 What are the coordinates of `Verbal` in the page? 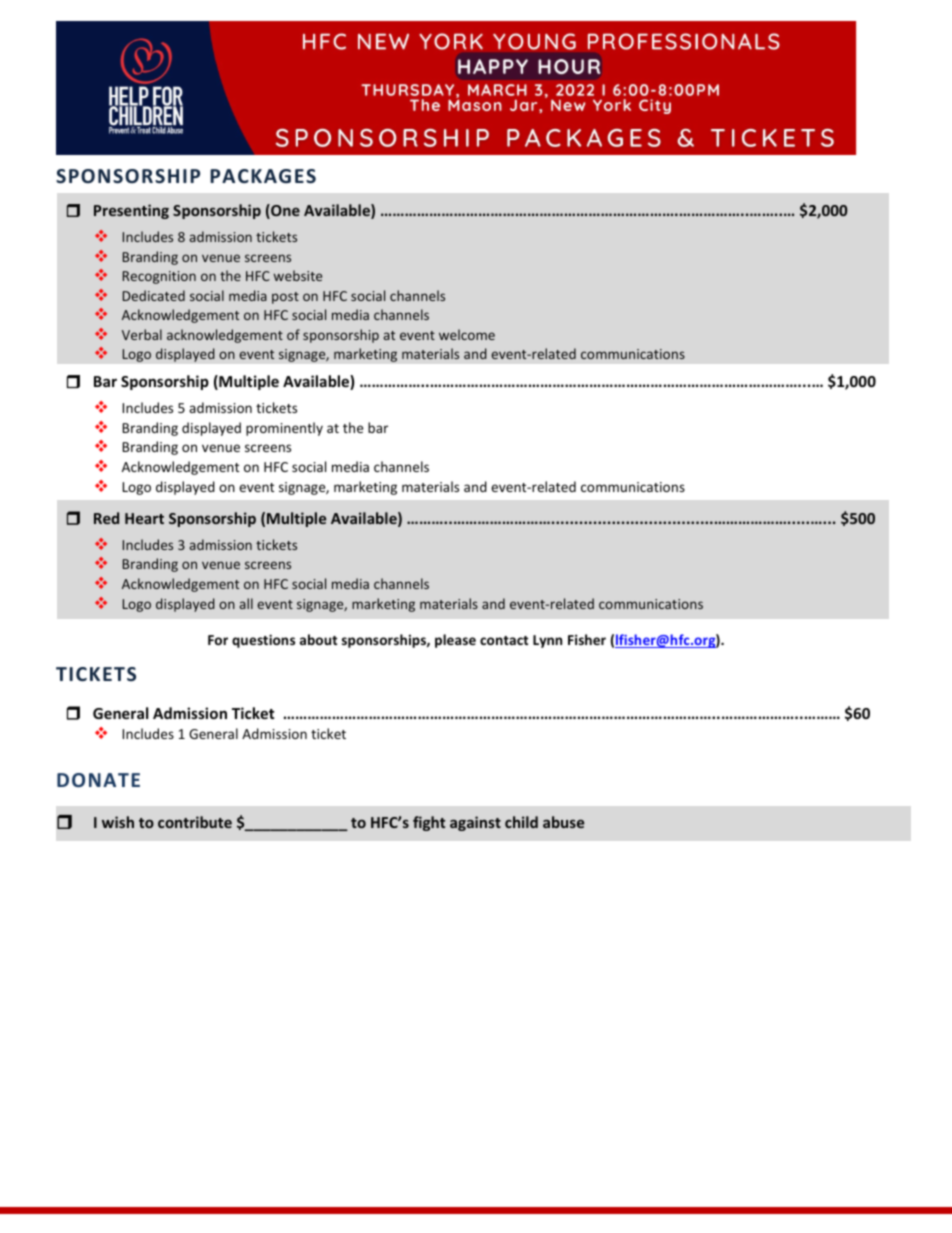 It's located at (142, 334).
